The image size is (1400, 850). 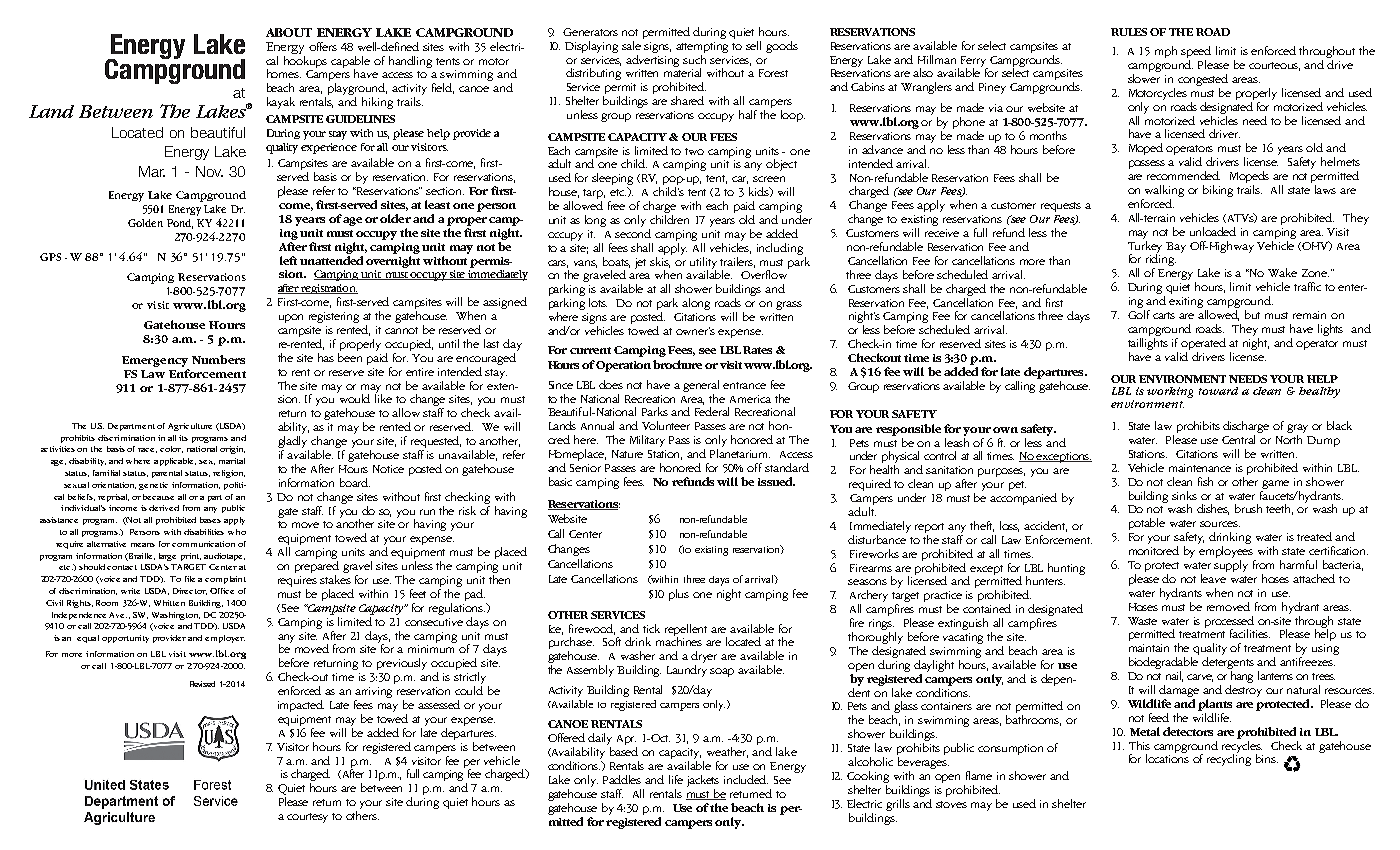 I want to click on recycling, so click(x=1229, y=759).
